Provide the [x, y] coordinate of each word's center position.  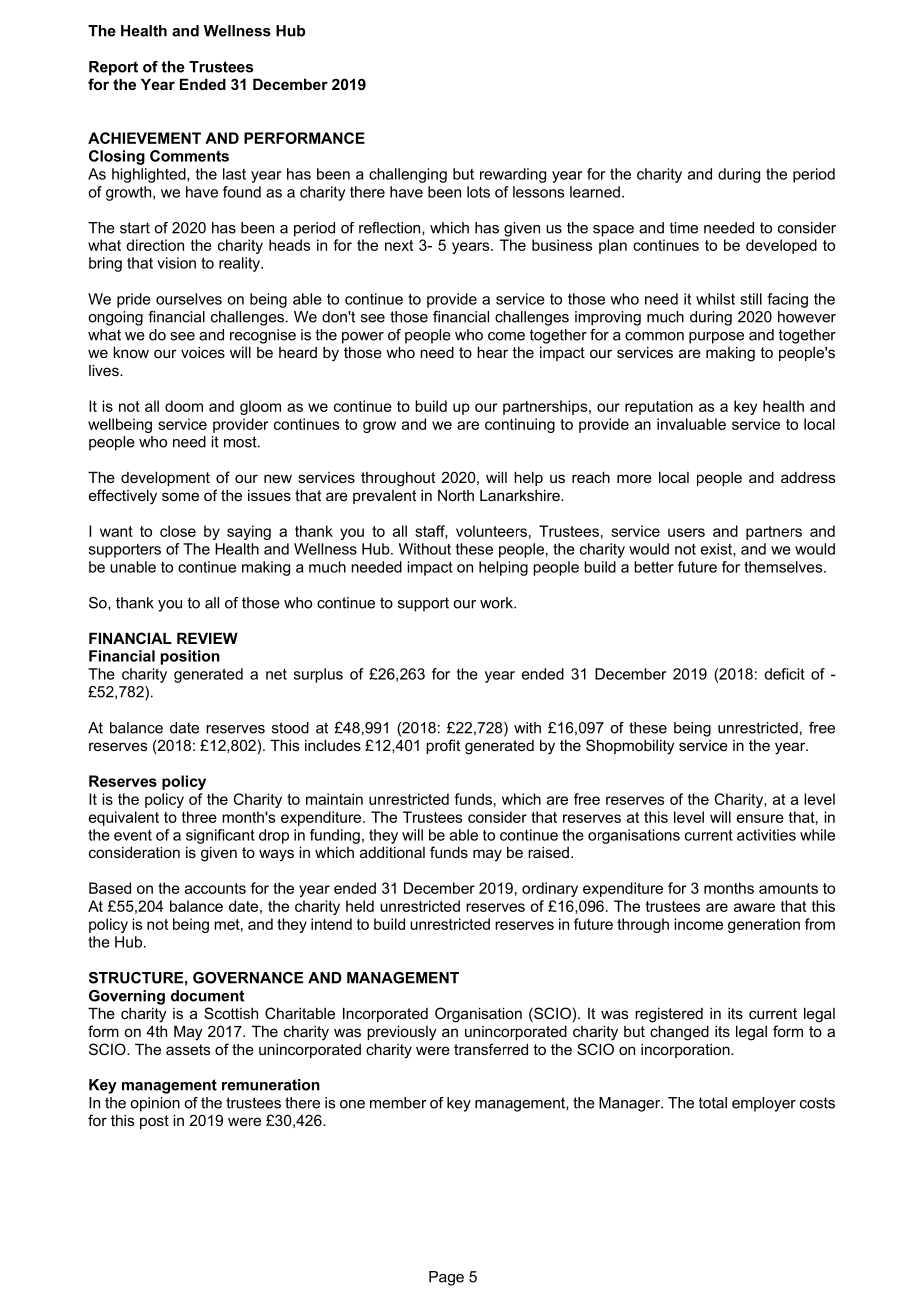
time [683, 228]
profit [443, 746]
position [190, 657]
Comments [189, 156]
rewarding [513, 175]
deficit [784, 674]
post [154, 1122]
